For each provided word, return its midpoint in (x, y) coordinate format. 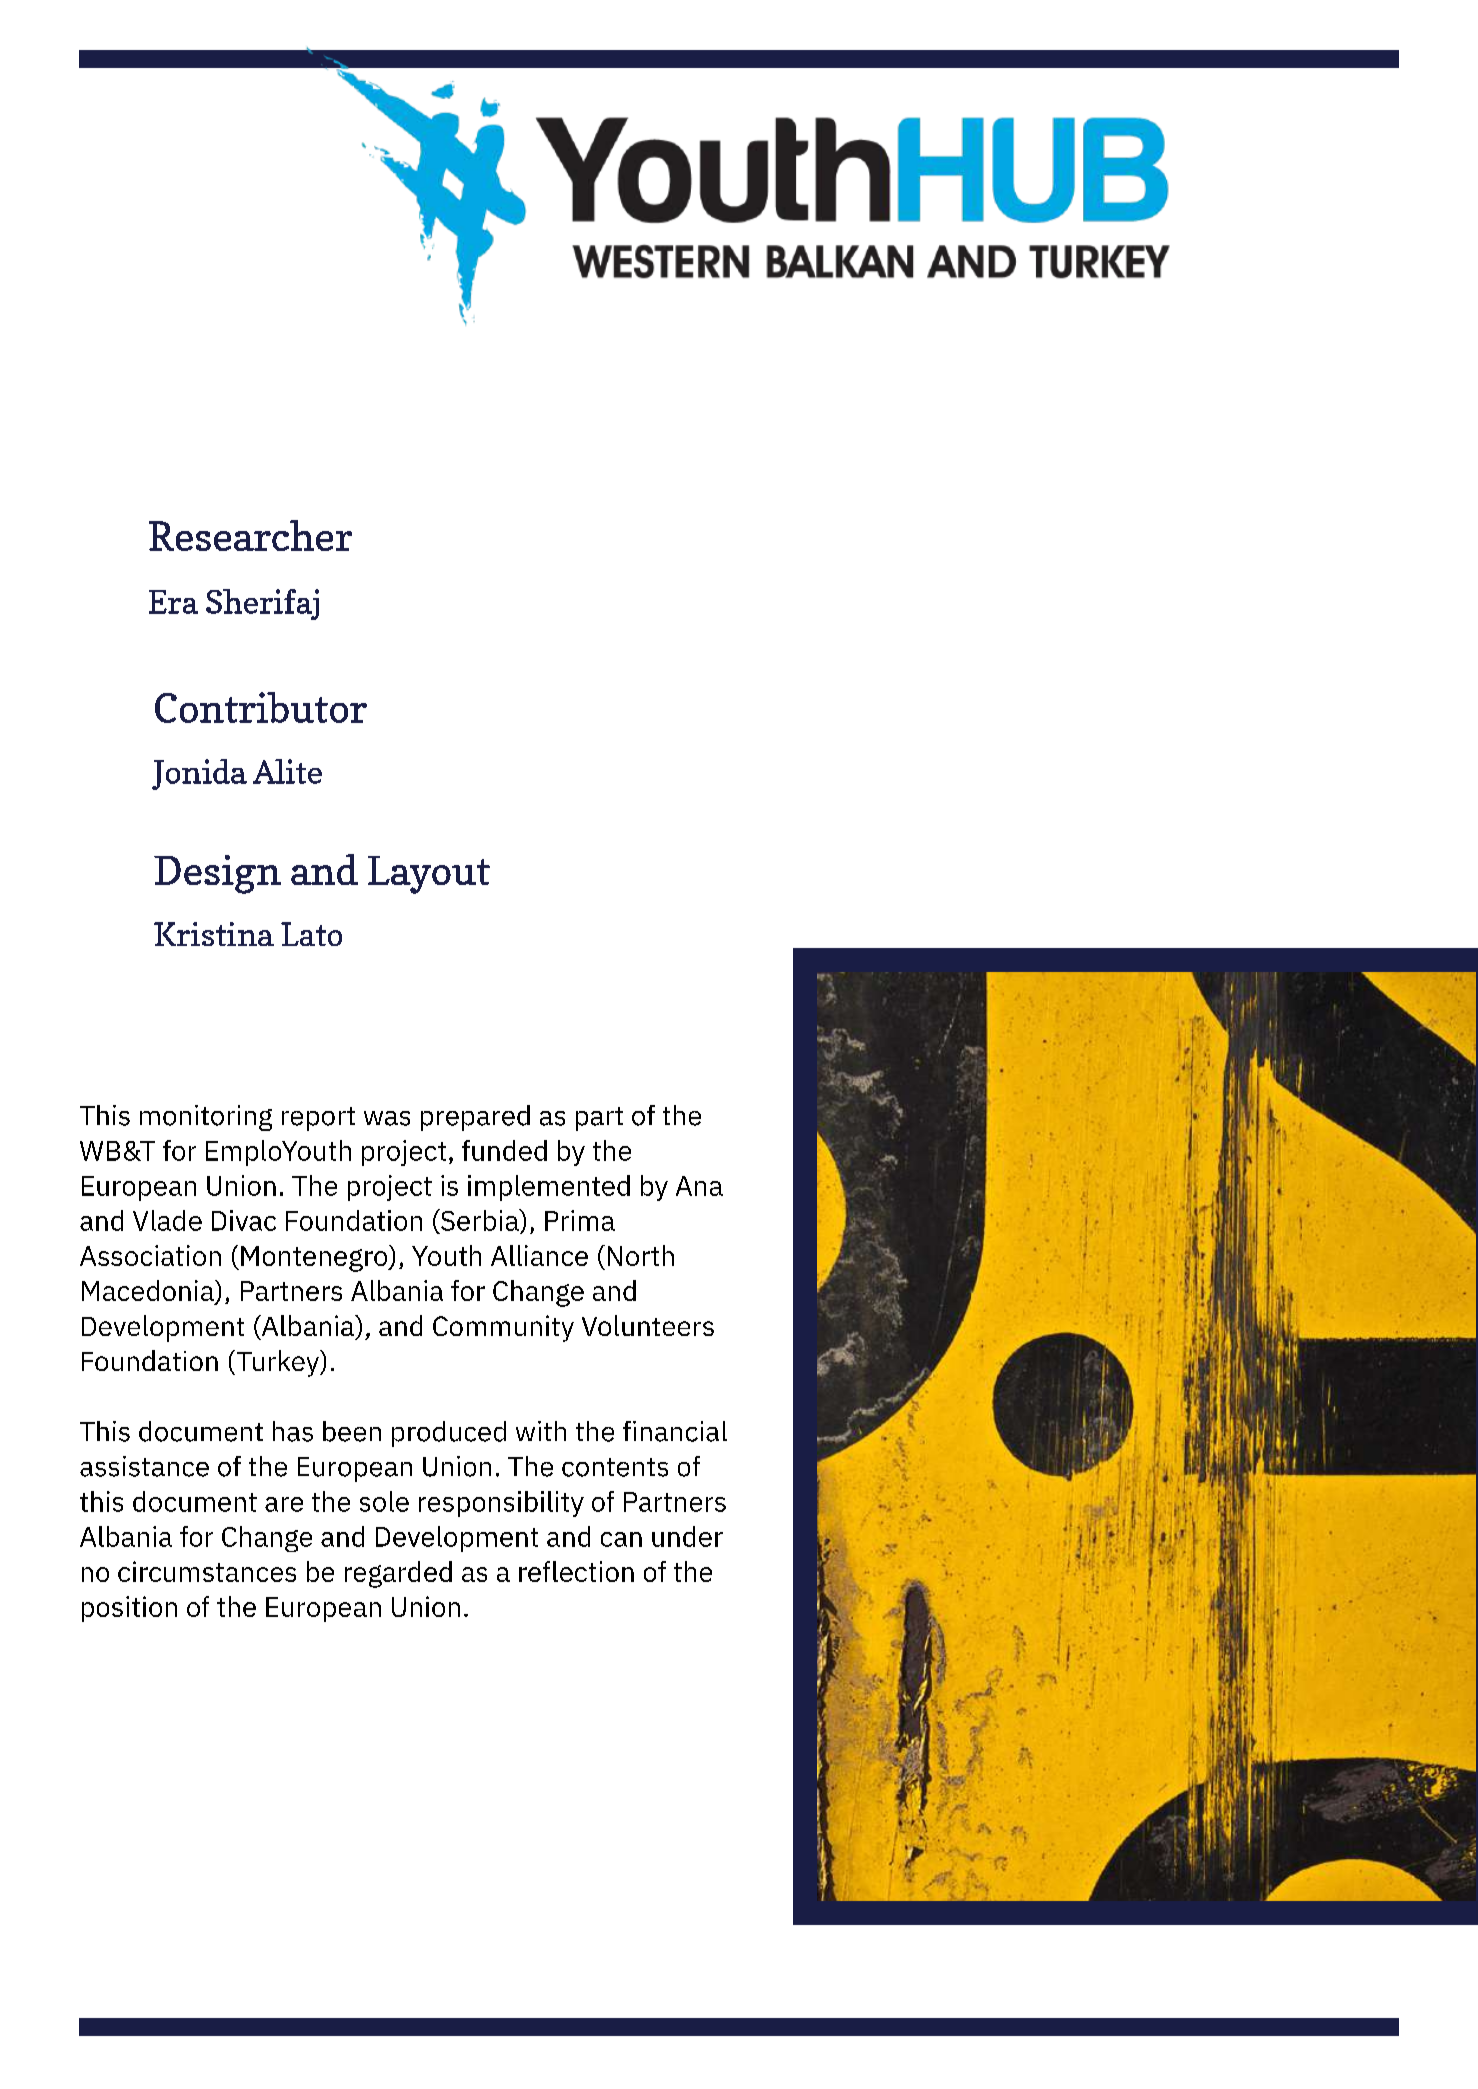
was (387, 1118)
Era (173, 602)
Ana (699, 1186)
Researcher (250, 535)
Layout (429, 875)
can (621, 1539)
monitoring (206, 1118)
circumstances (207, 1571)
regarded (398, 1574)
